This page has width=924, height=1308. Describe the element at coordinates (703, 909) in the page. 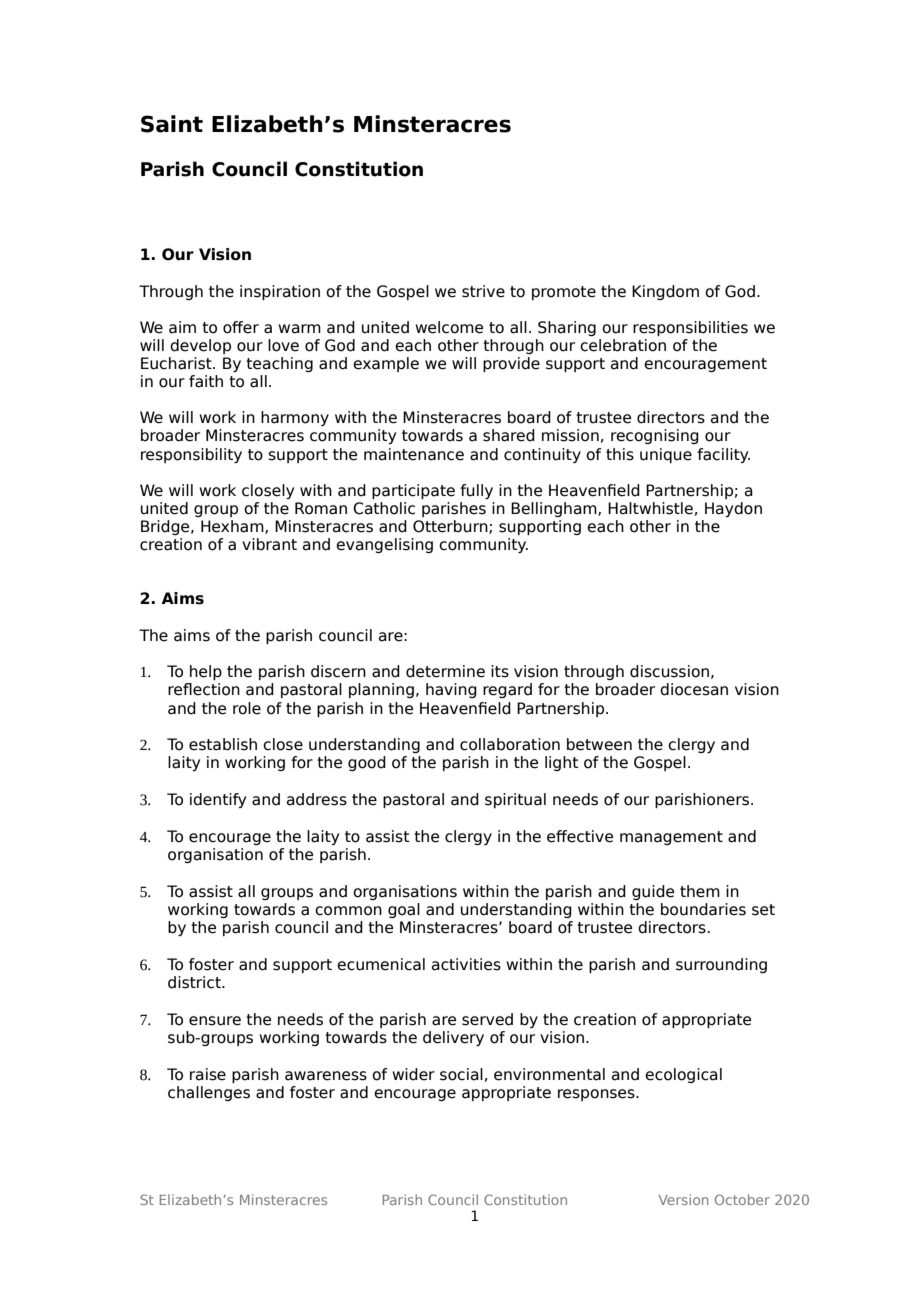

I see `boundaries` at that location.
